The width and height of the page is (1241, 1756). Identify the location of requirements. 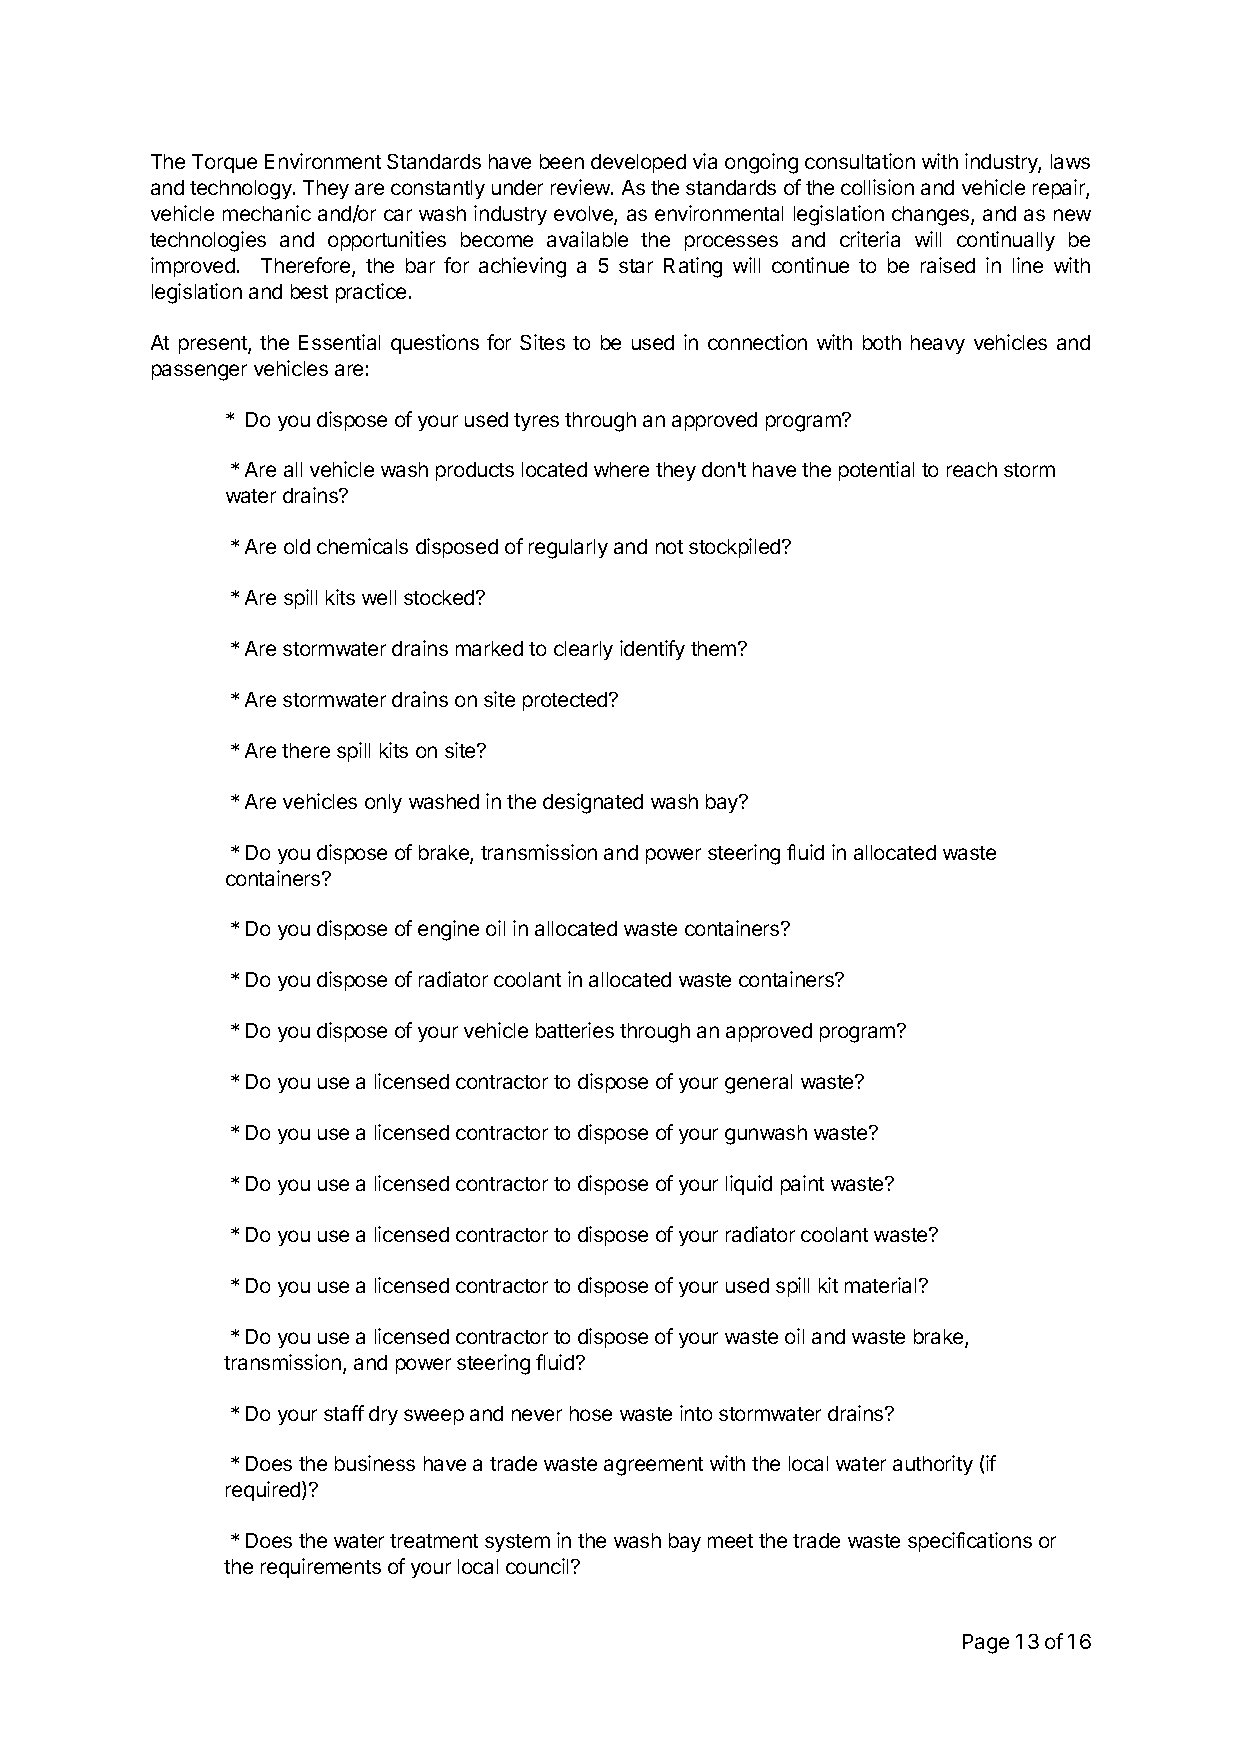
(321, 1568).
